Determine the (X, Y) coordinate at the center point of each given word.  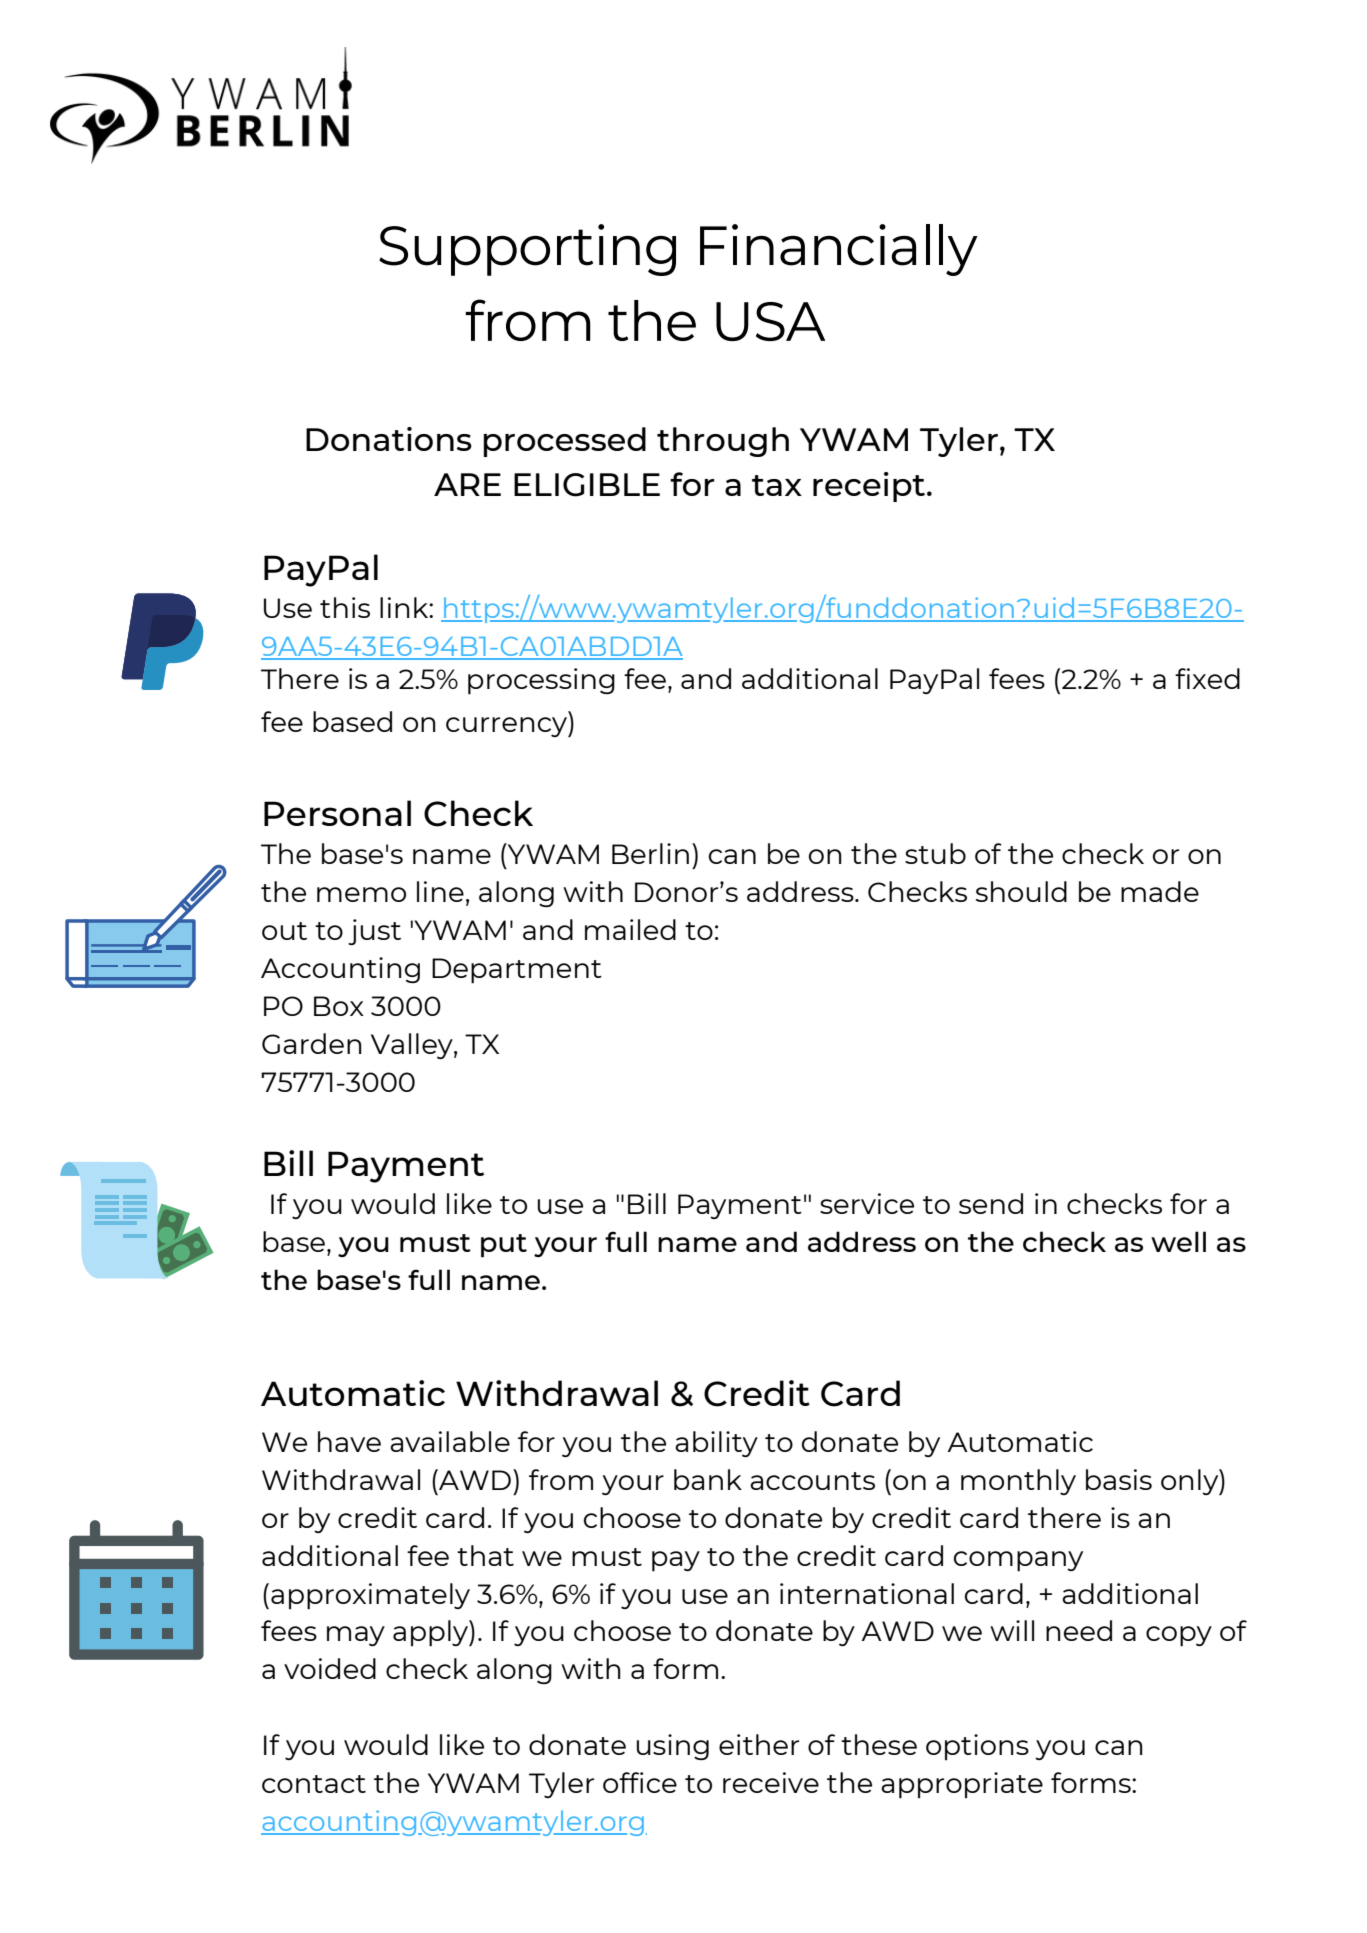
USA (770, 321)
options (977, 1747)
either (759, 1744)
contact (314, 1784)
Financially (839, 250)
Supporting (527, 250)
